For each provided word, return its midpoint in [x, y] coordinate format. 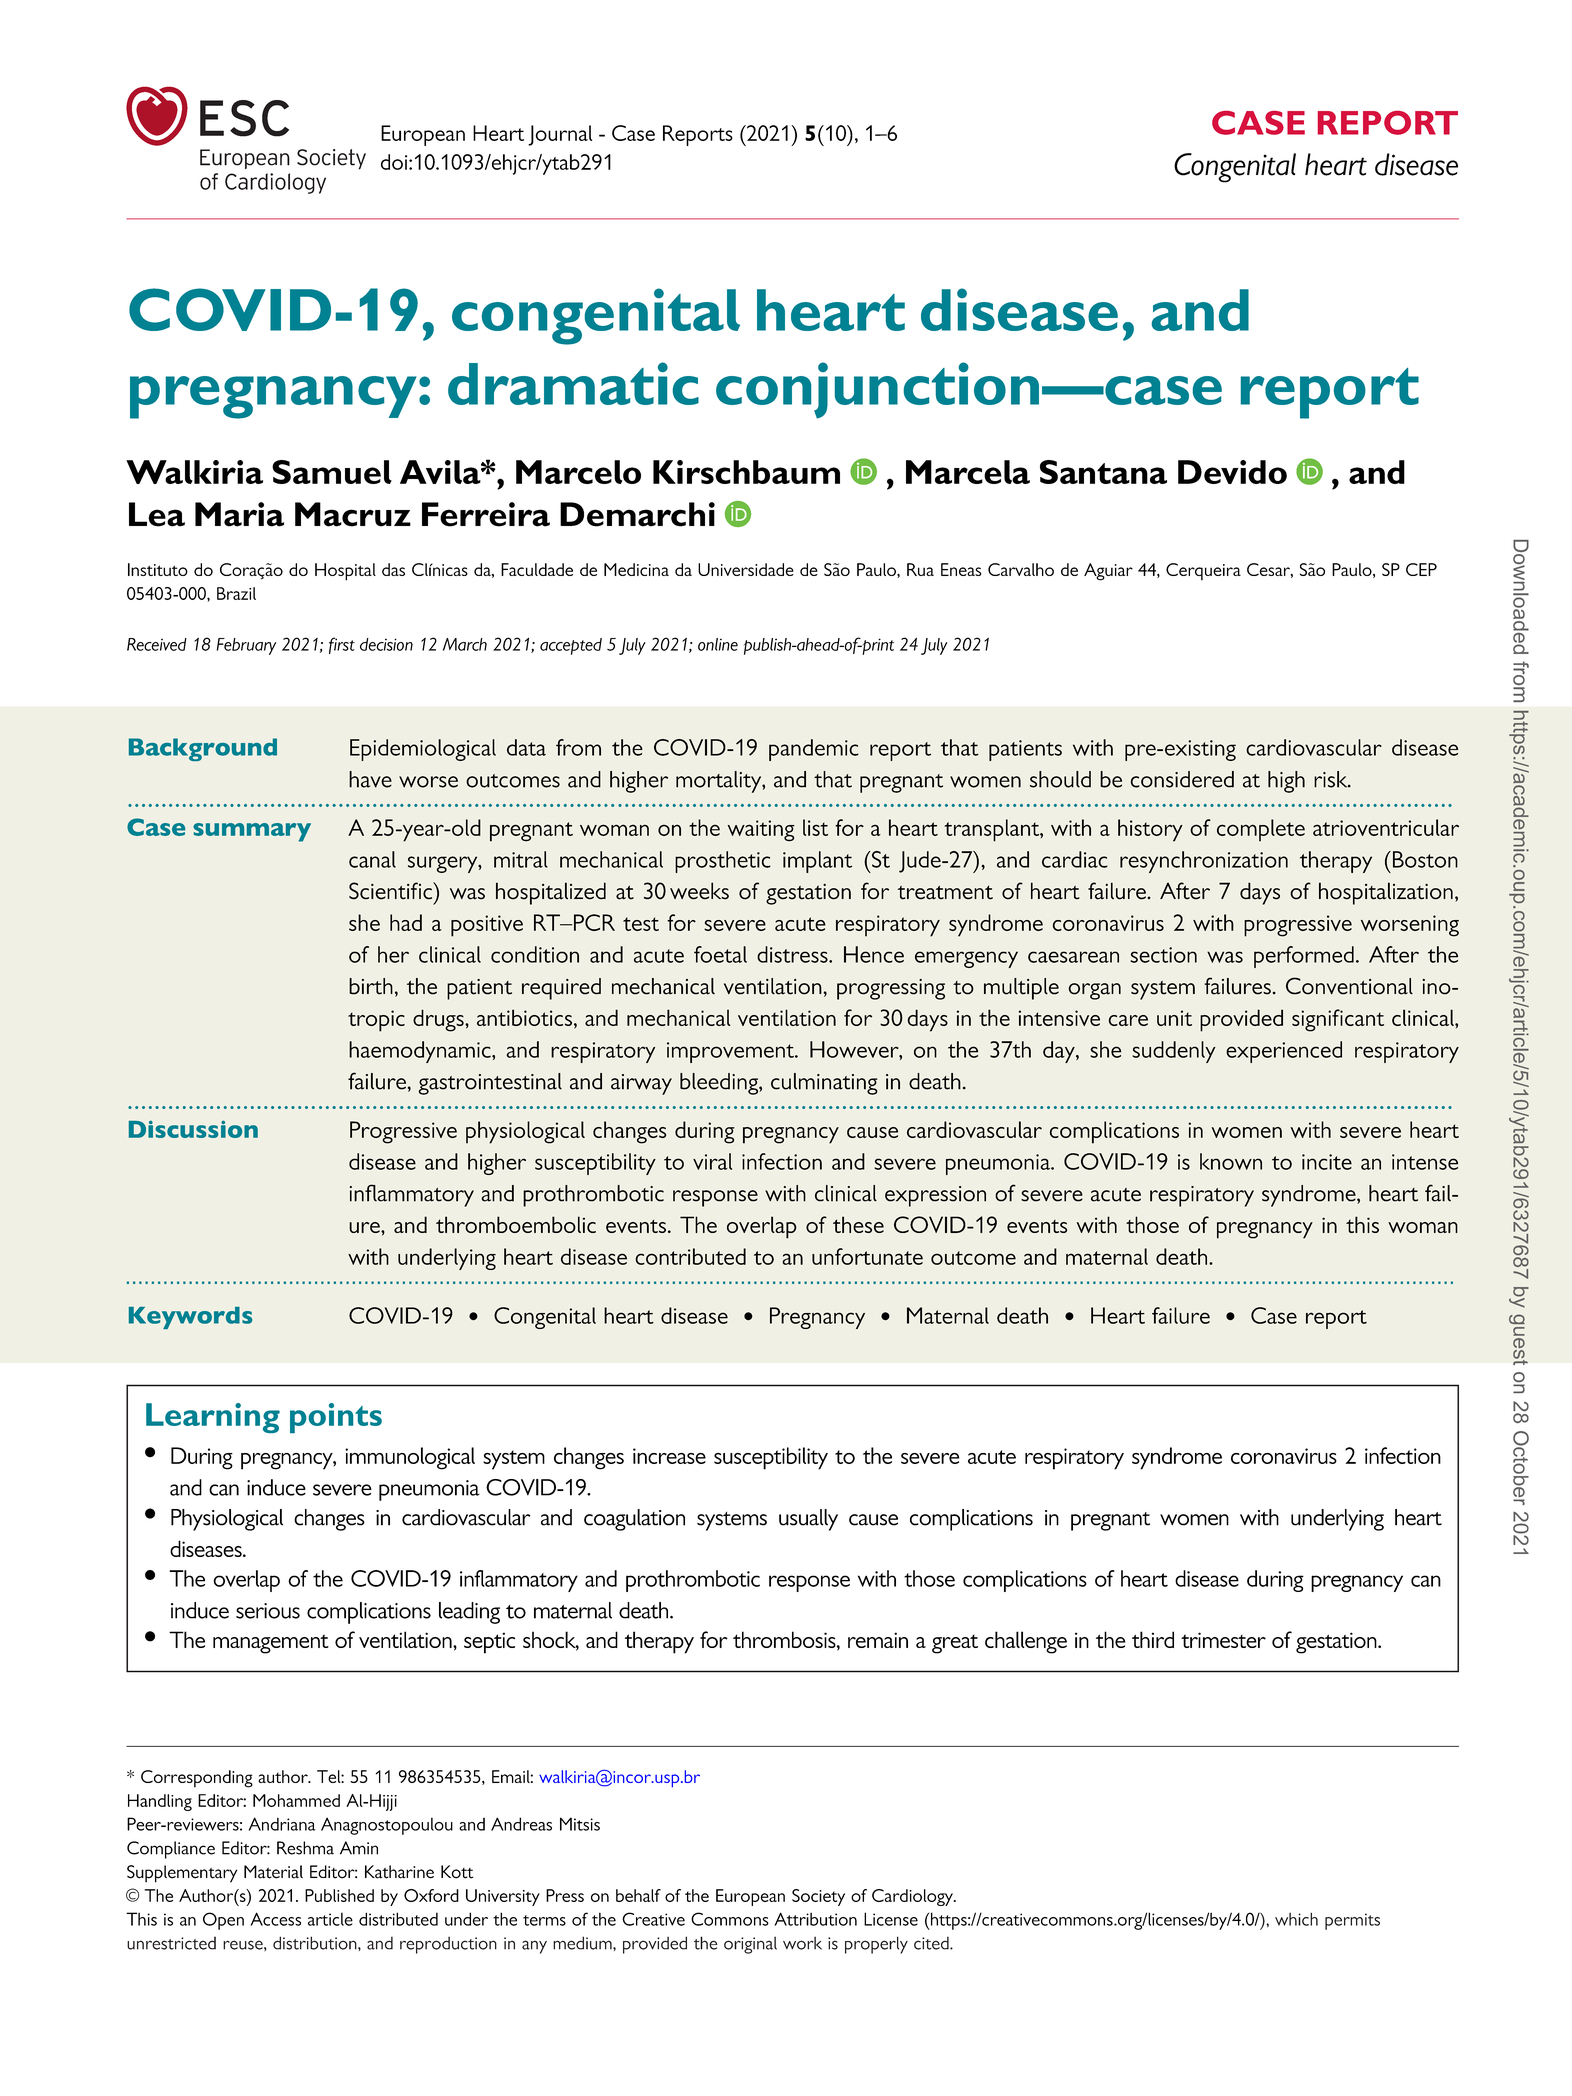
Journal [560, 135]
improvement [731, 1052]
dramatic [573, 383]
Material [273, 1872]
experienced [1284, 1052]
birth [371, 986]
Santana [1103, 472]
